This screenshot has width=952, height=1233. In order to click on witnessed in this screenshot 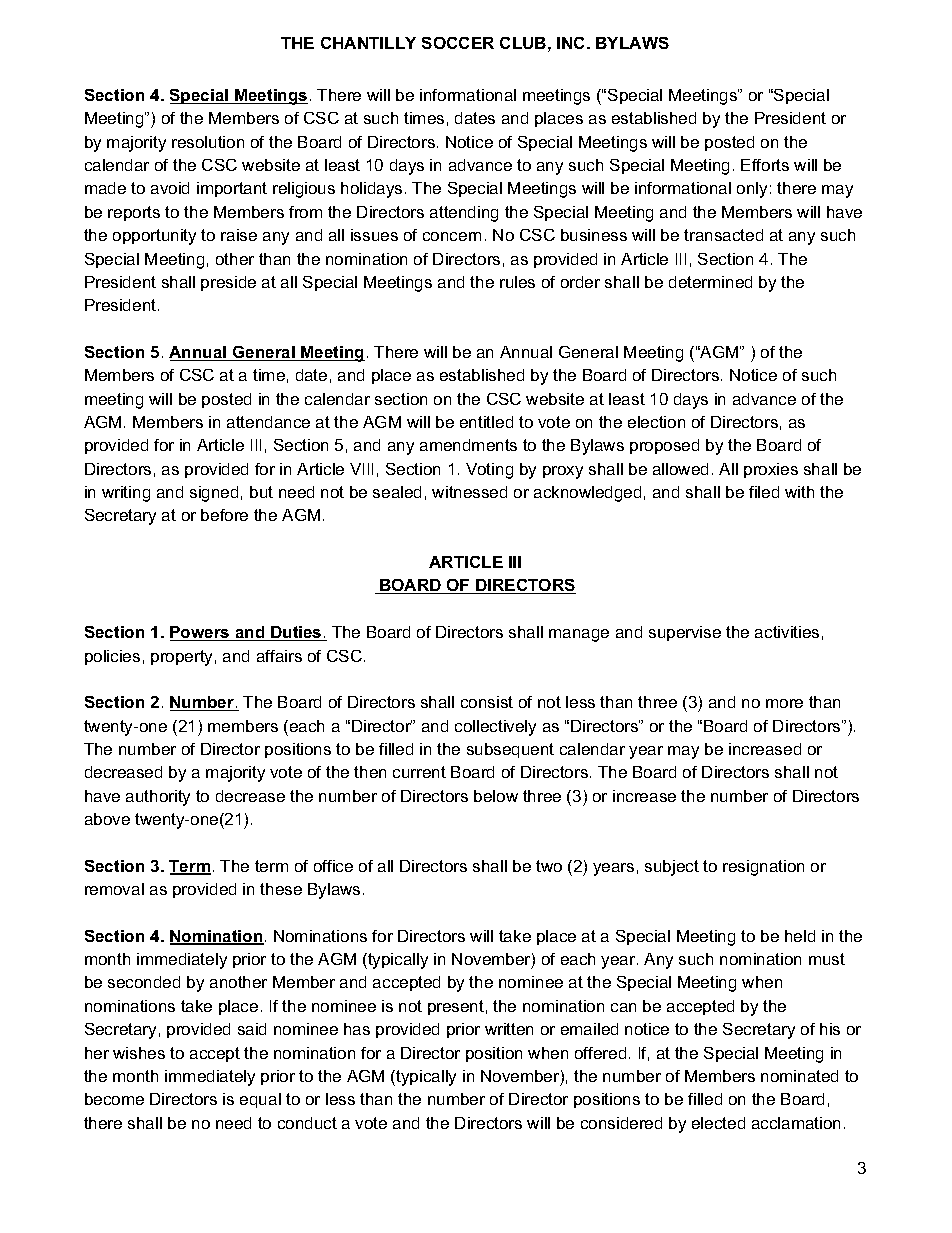, I will do `click(469, 492)`.
